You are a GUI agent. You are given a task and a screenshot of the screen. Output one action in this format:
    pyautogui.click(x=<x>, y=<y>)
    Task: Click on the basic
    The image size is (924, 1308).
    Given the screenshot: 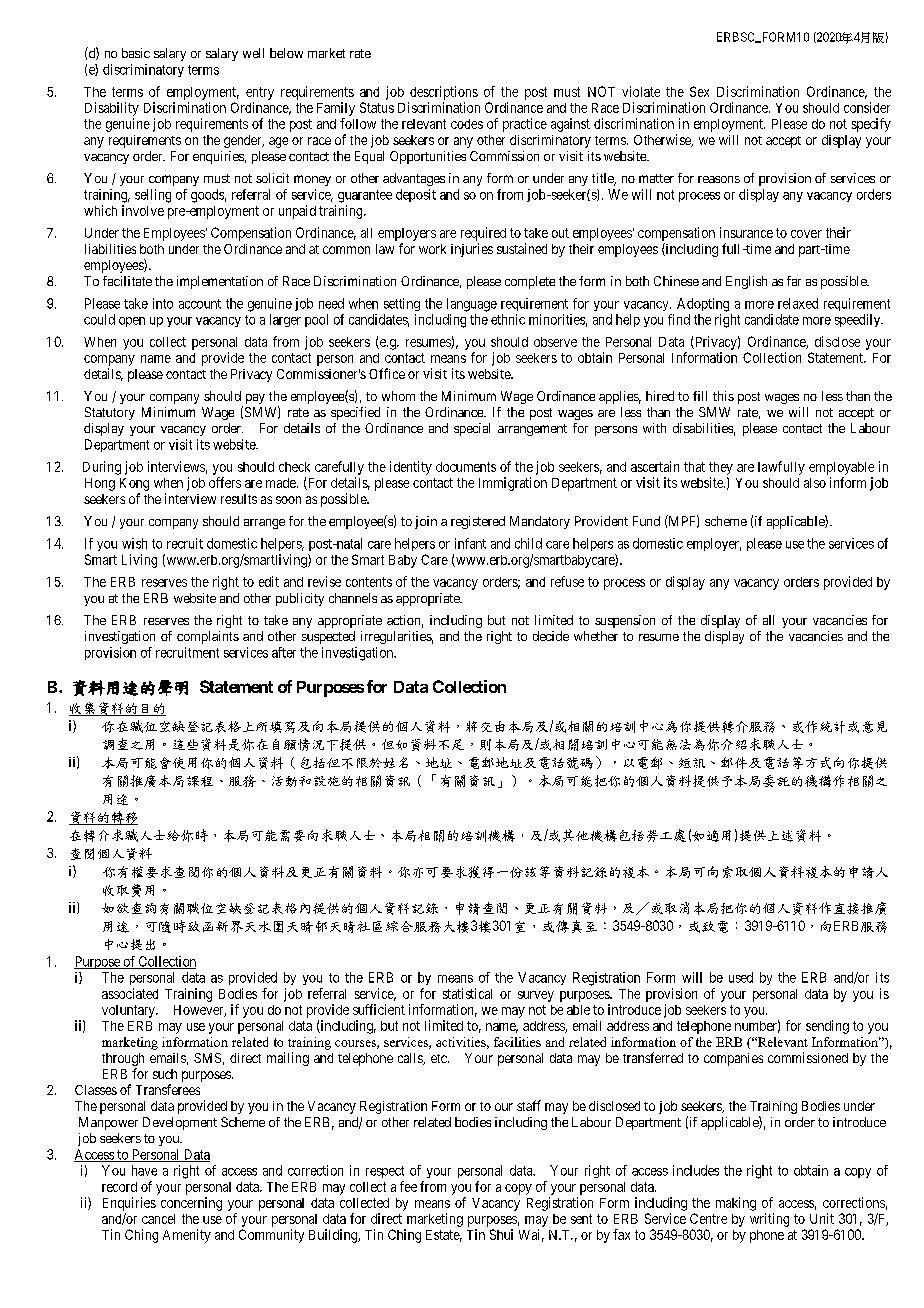 What is the action you would take?
    pyautogui.click(x=136, y=53)
